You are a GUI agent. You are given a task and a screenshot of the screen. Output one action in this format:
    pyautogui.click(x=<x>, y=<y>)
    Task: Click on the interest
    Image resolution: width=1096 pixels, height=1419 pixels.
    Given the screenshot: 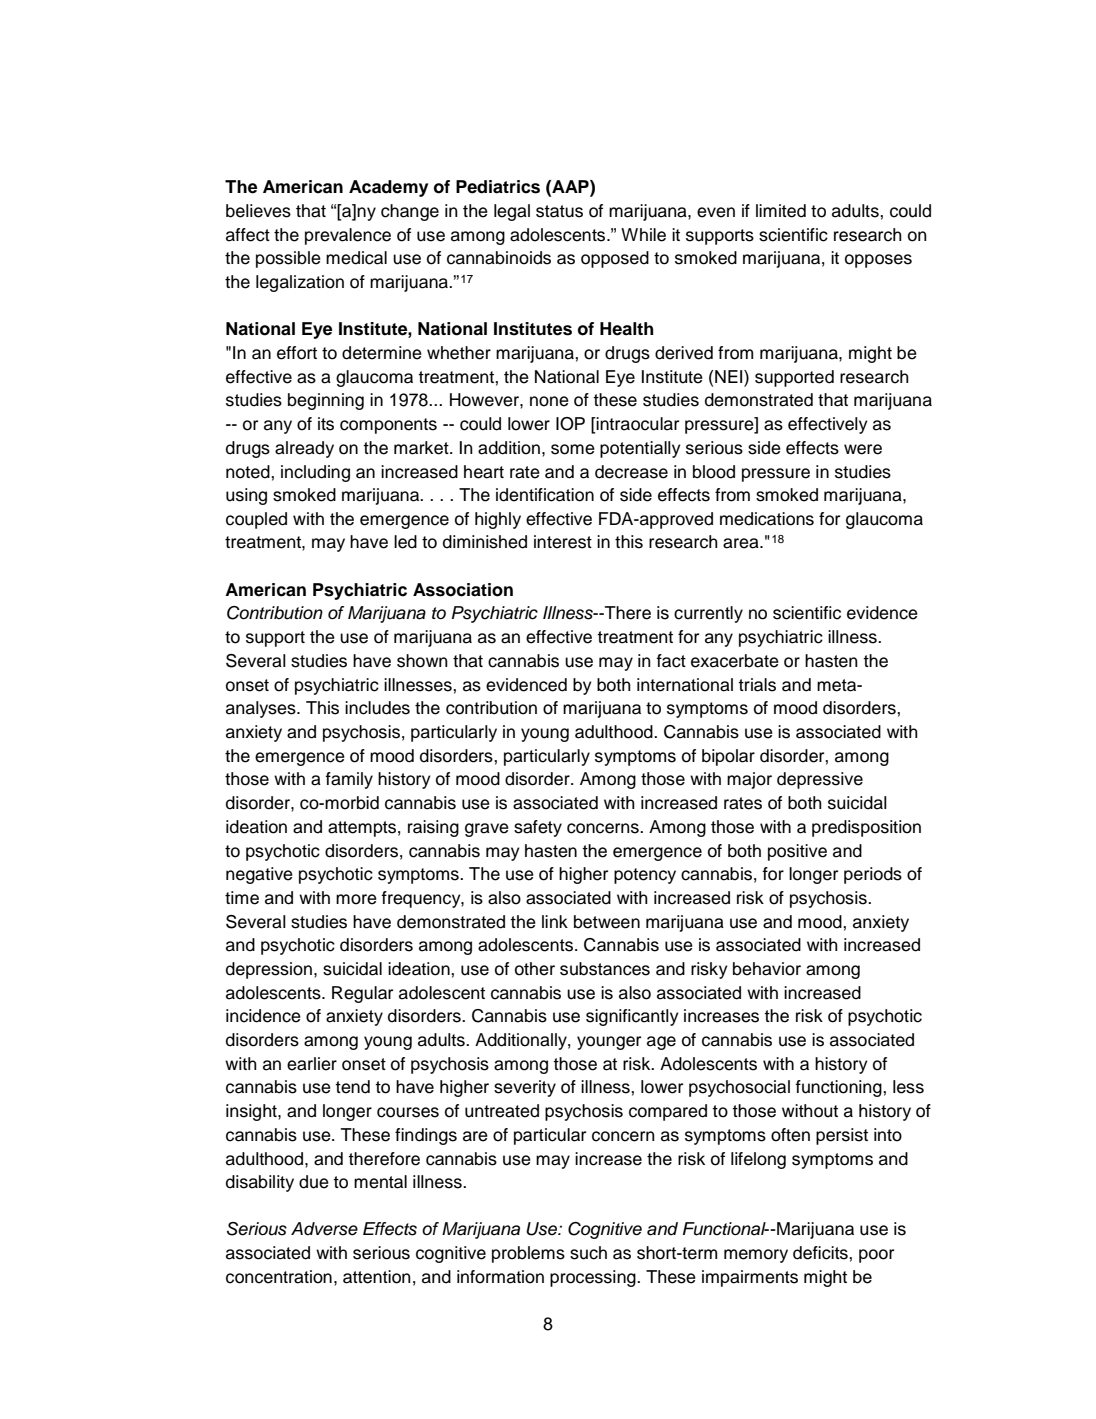 What is the action you would take?
    pyautogui.click(x=563, y=542)
